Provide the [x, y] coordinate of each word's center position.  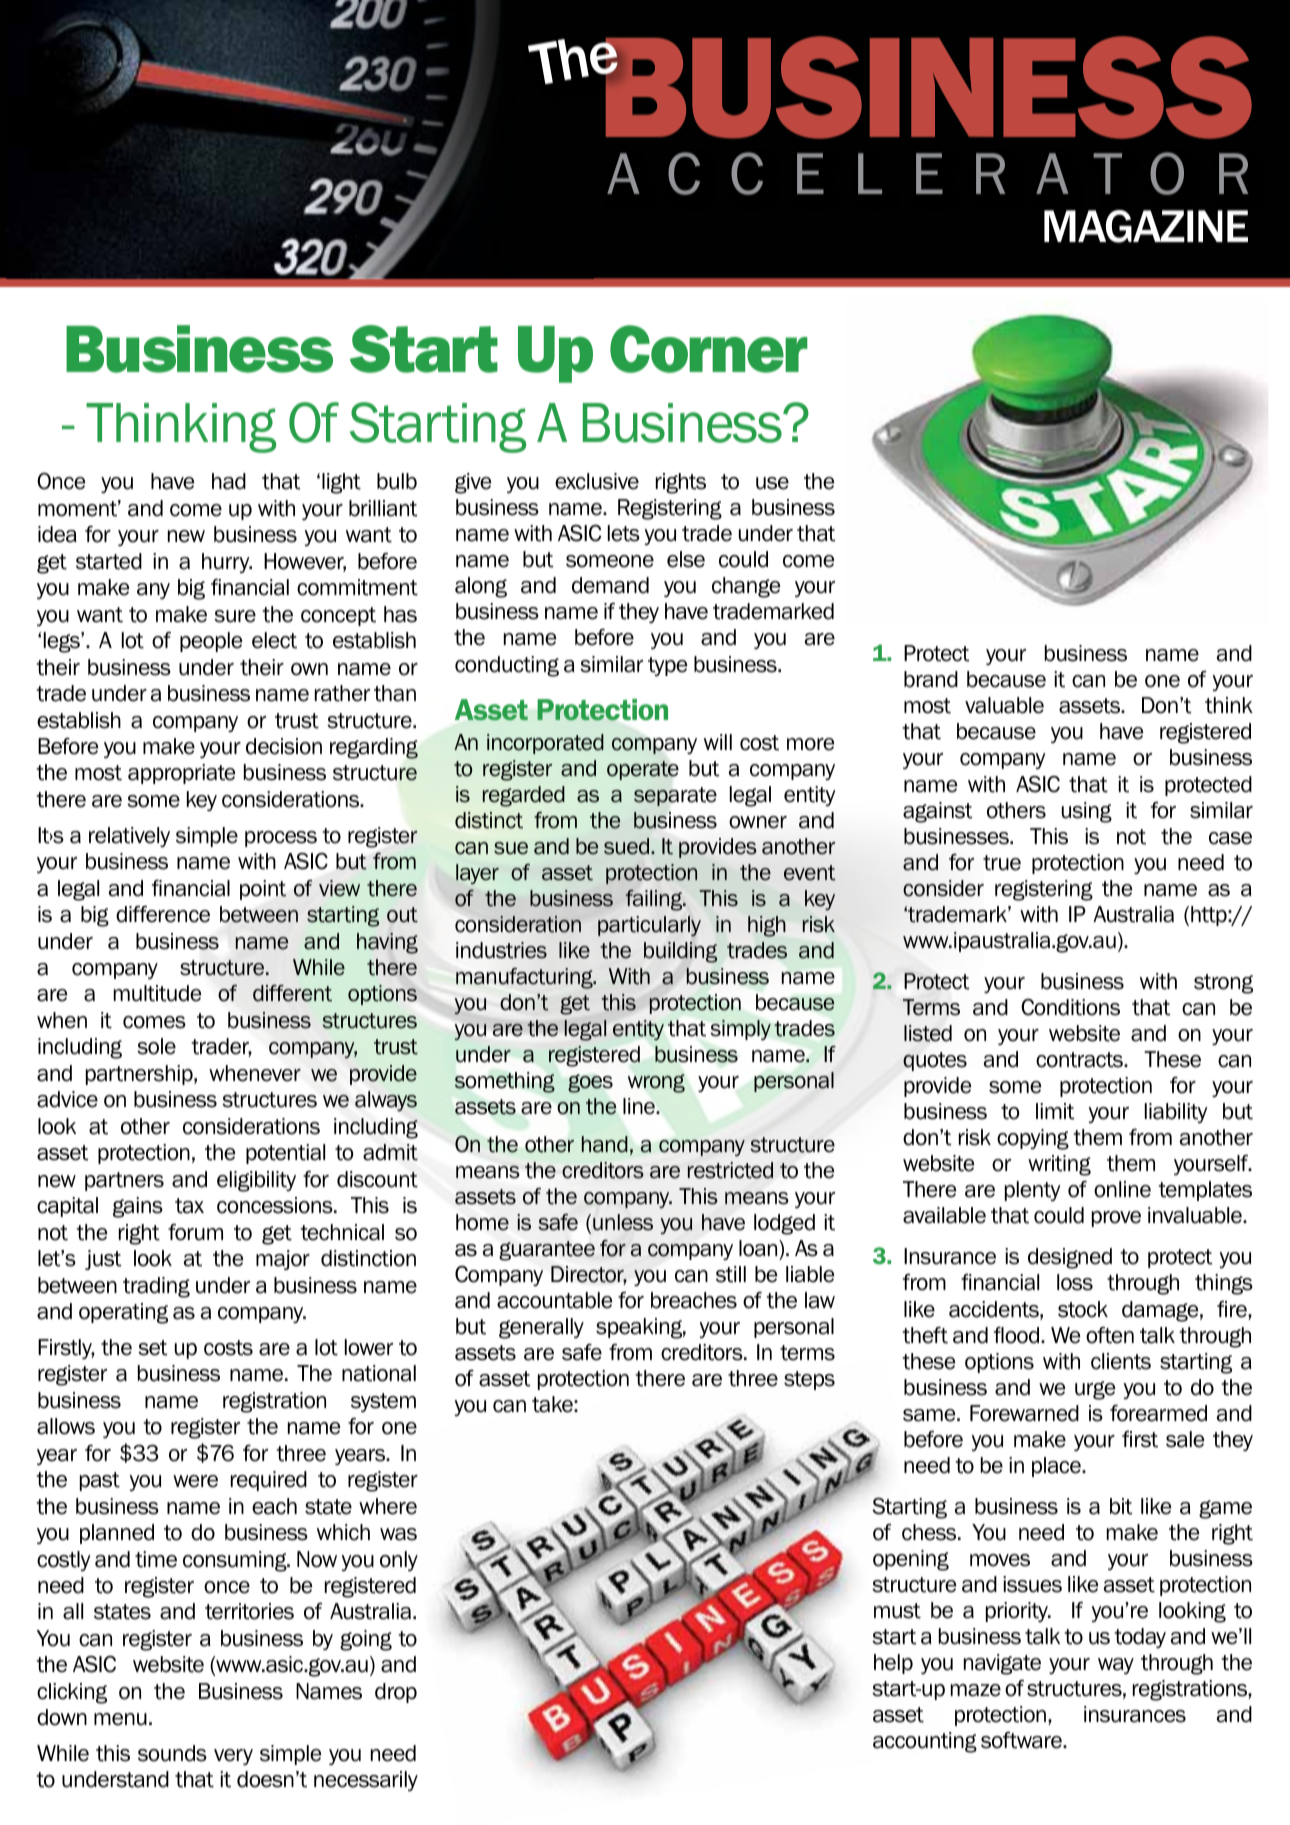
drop [396, 1693]
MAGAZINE [1146, 226]
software [1022, 1740]
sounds [172, 1753]
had [229, 481]
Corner [709, 349]
